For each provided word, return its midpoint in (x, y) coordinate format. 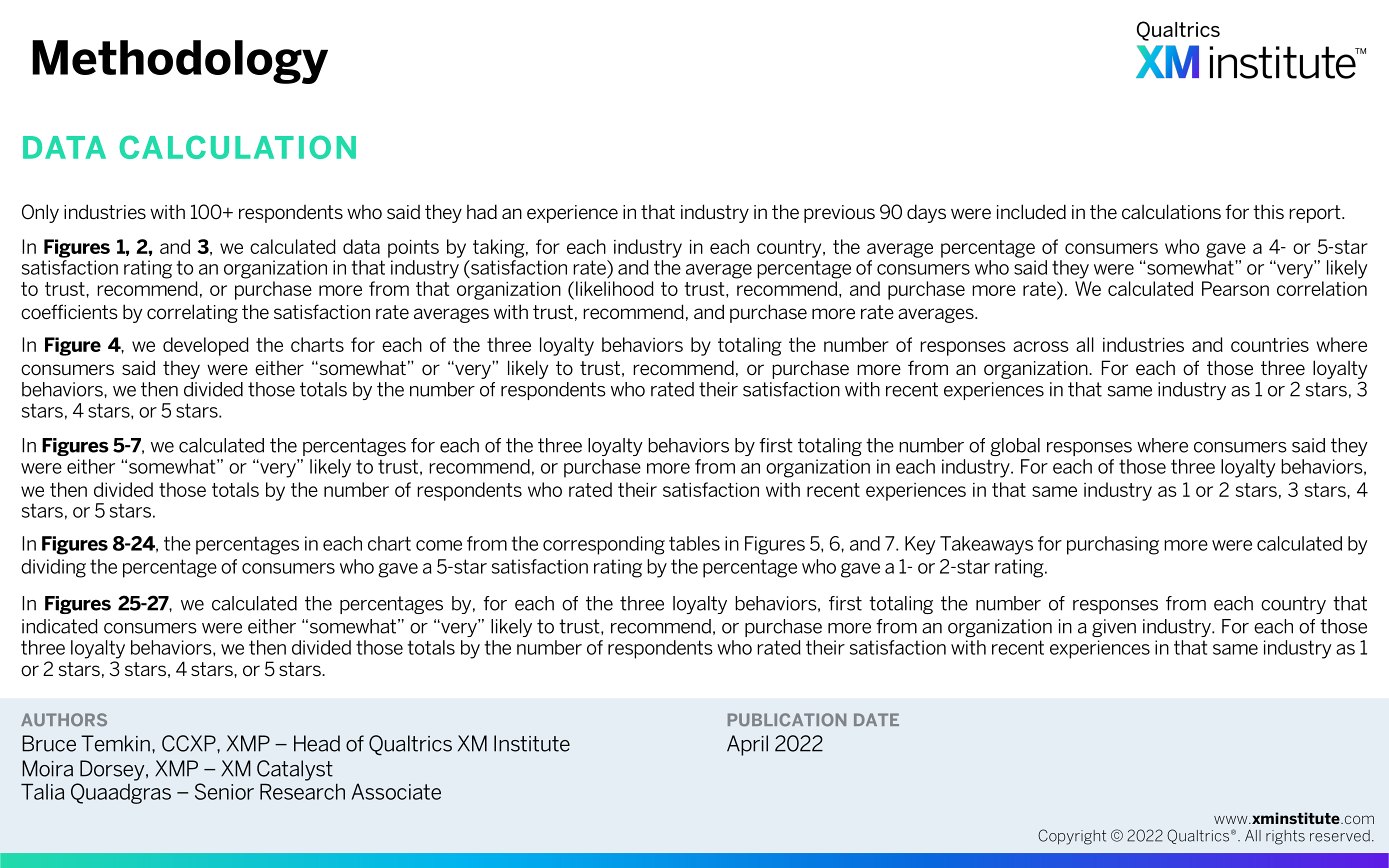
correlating (192, 313)
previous (839, 214)
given (1114, 628)
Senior (224, 791)
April (747, 745)
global (1015, 447)
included (1031, 211)
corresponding (604, 545)
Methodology (180, 62)
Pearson (1235, 288)
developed (206, 346)
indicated (60, 626)
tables (694, 543)
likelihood (615, 288)
